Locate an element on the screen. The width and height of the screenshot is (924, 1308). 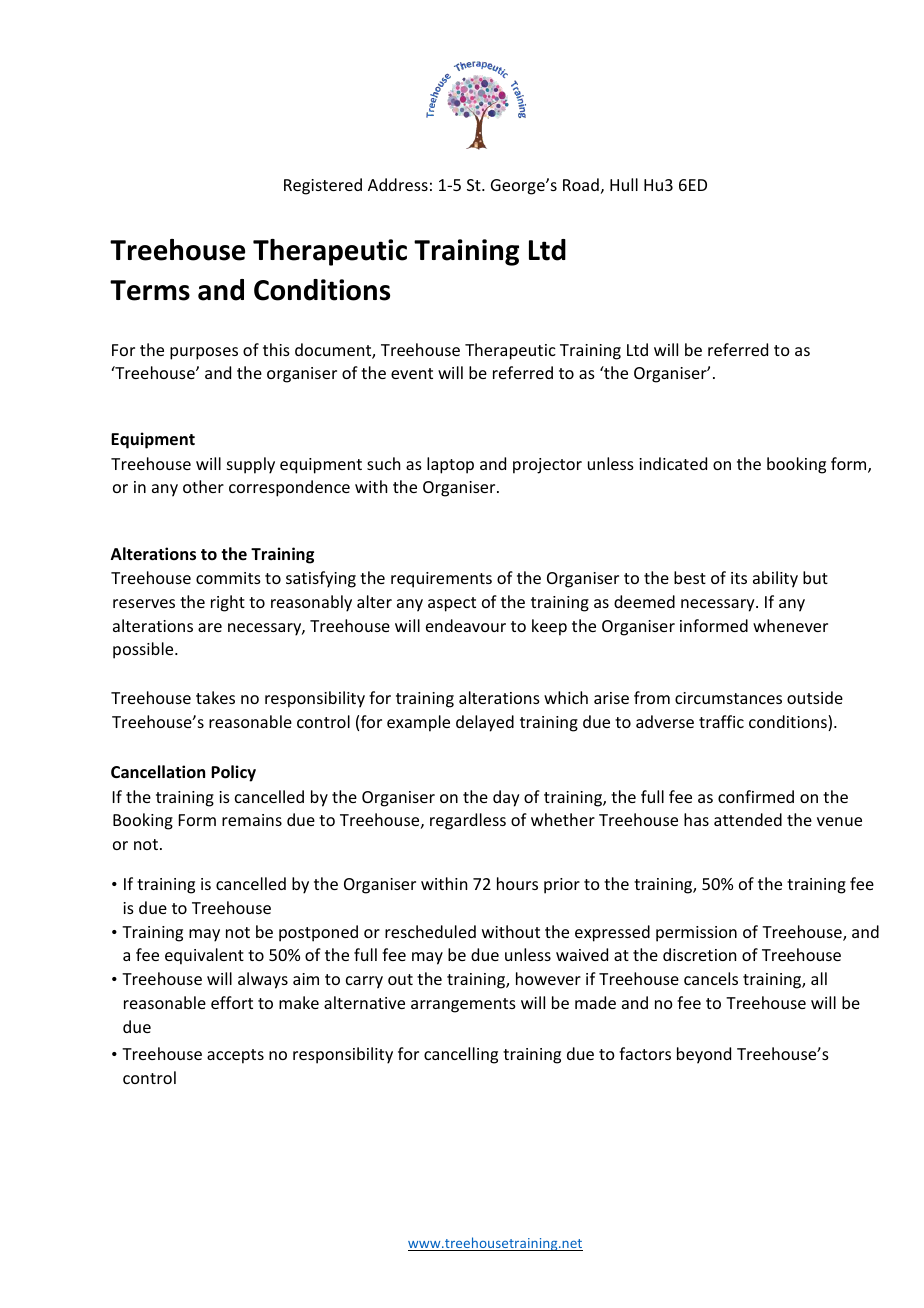
regardless is located at coordinates (468, 821).
